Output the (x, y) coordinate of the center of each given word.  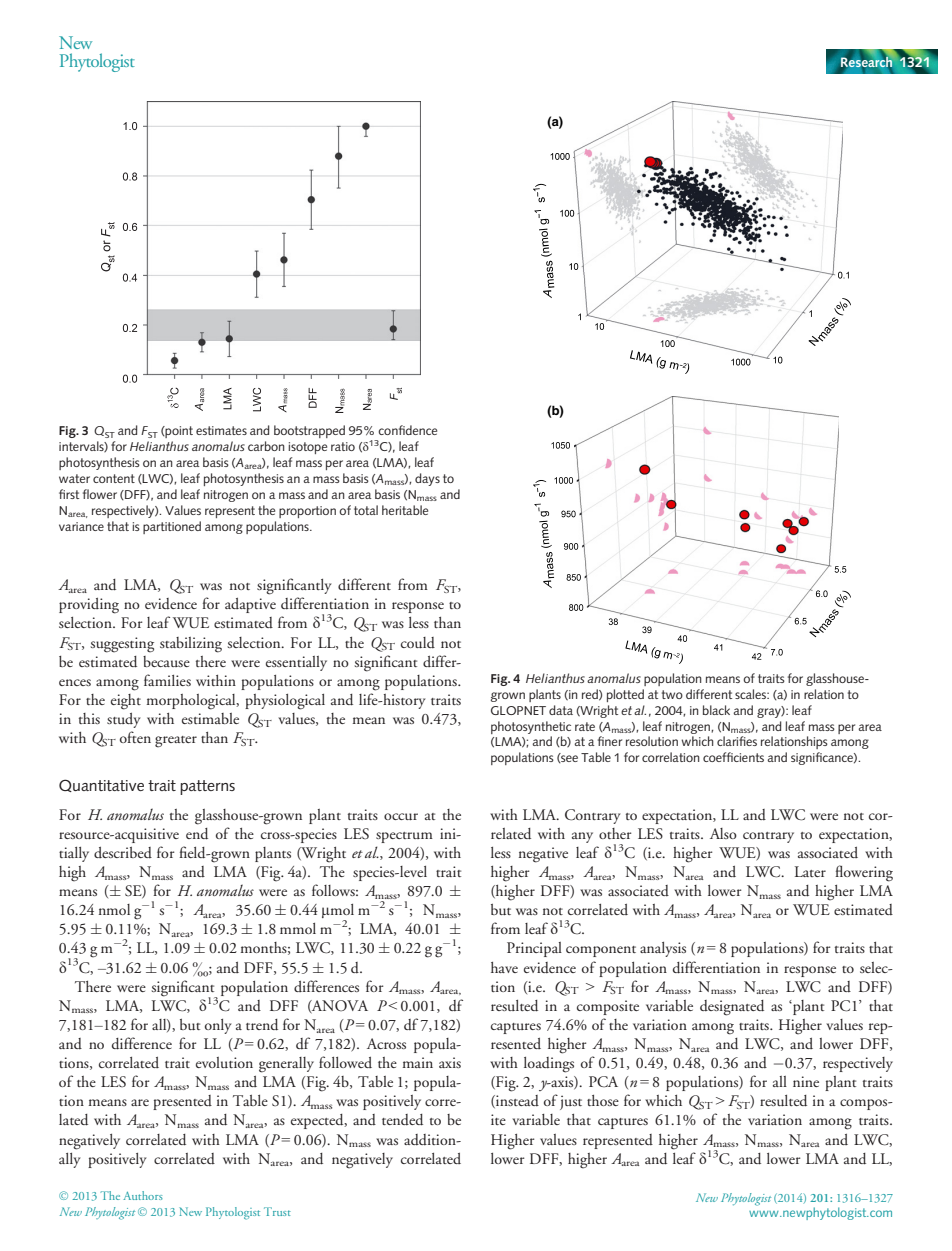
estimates (221, 430)
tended (402, 1120)
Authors (143, 1195)
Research (866, 61)
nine (806, 1081)
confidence (407, 430)
